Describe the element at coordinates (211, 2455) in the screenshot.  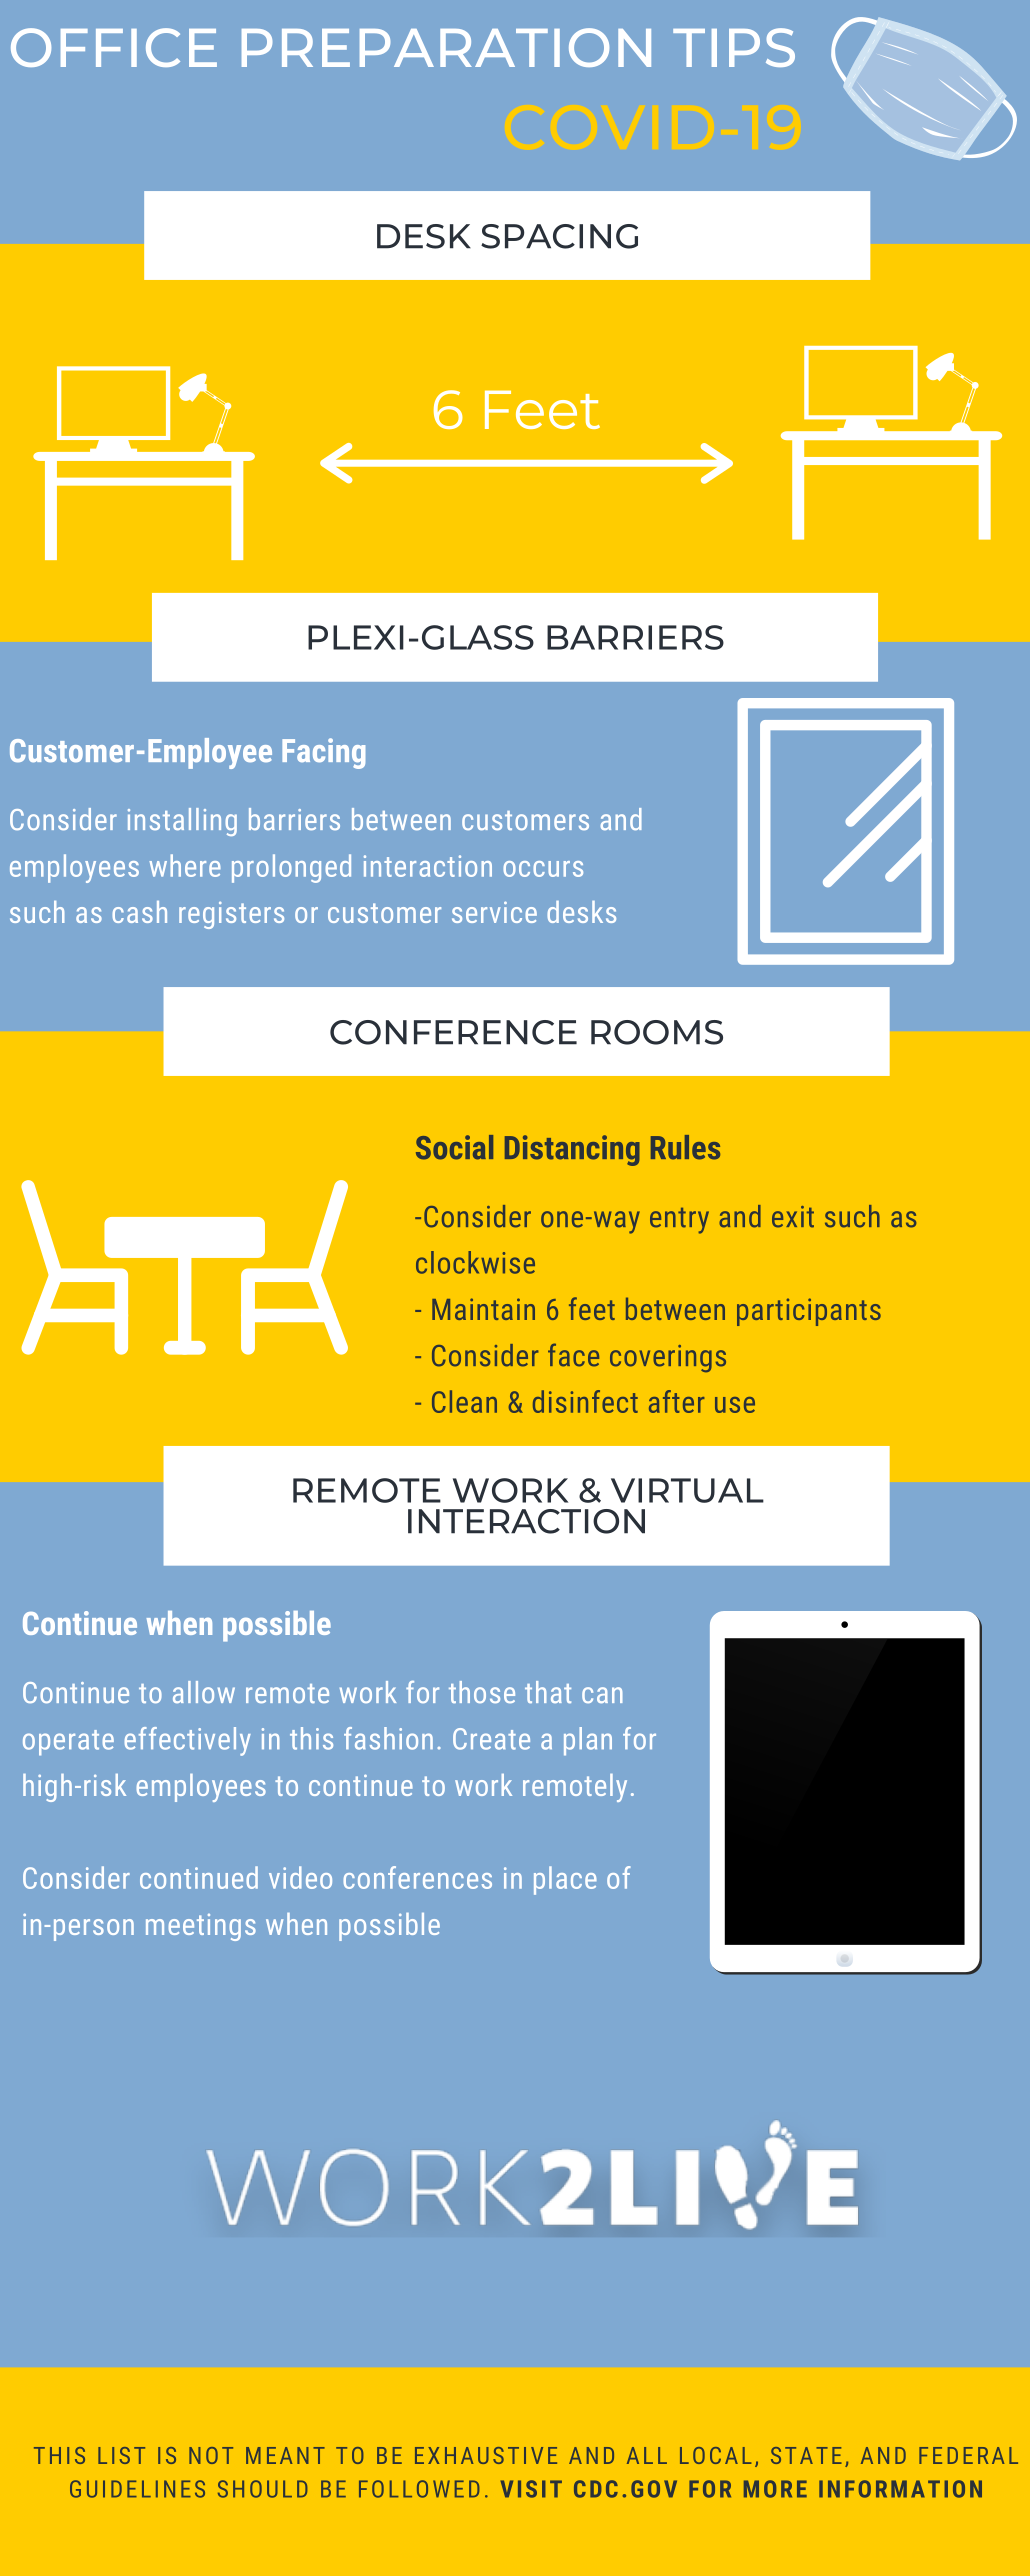
I see `NOT` at that location.
